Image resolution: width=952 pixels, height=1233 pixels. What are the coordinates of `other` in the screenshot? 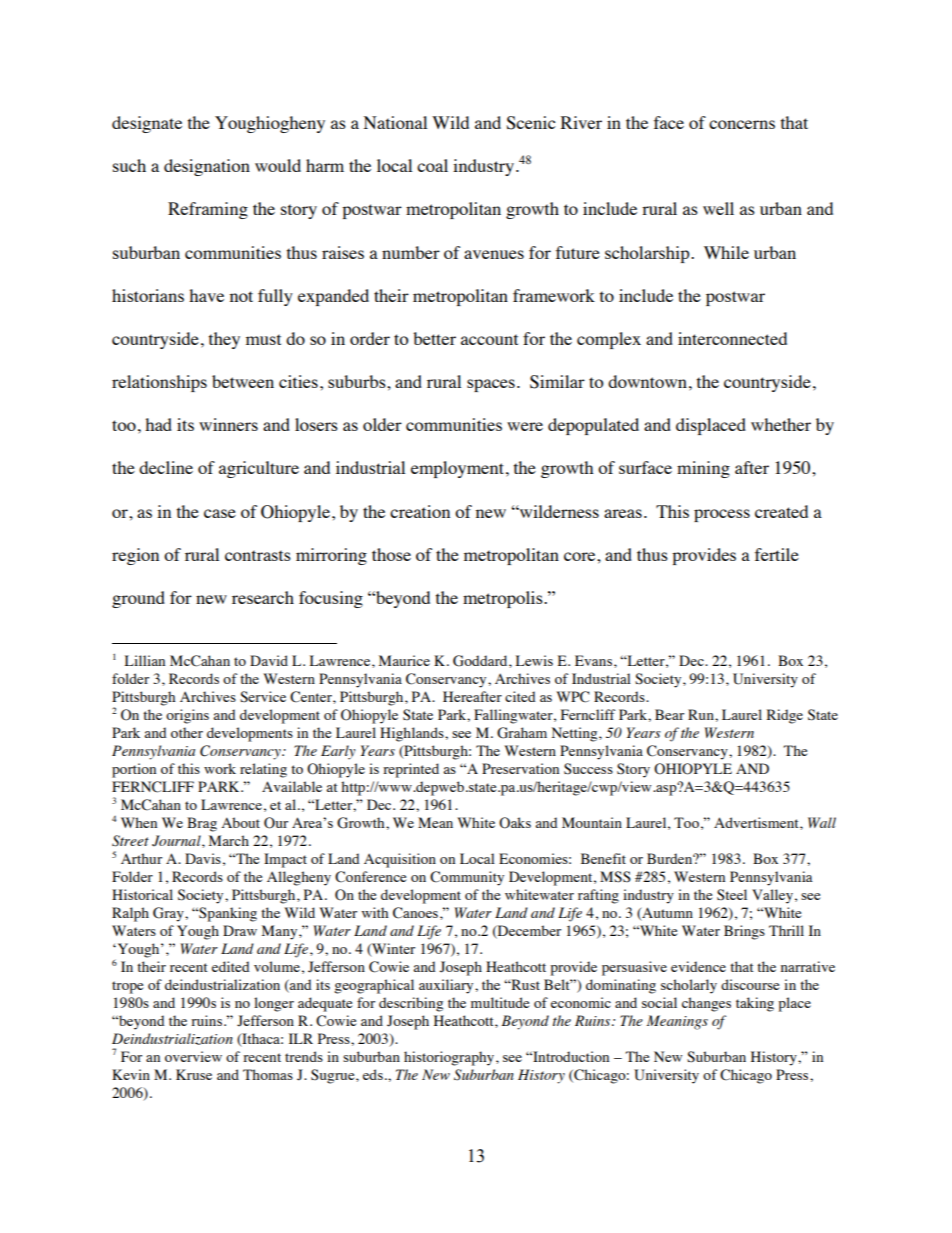 It's located at (187, 732).
